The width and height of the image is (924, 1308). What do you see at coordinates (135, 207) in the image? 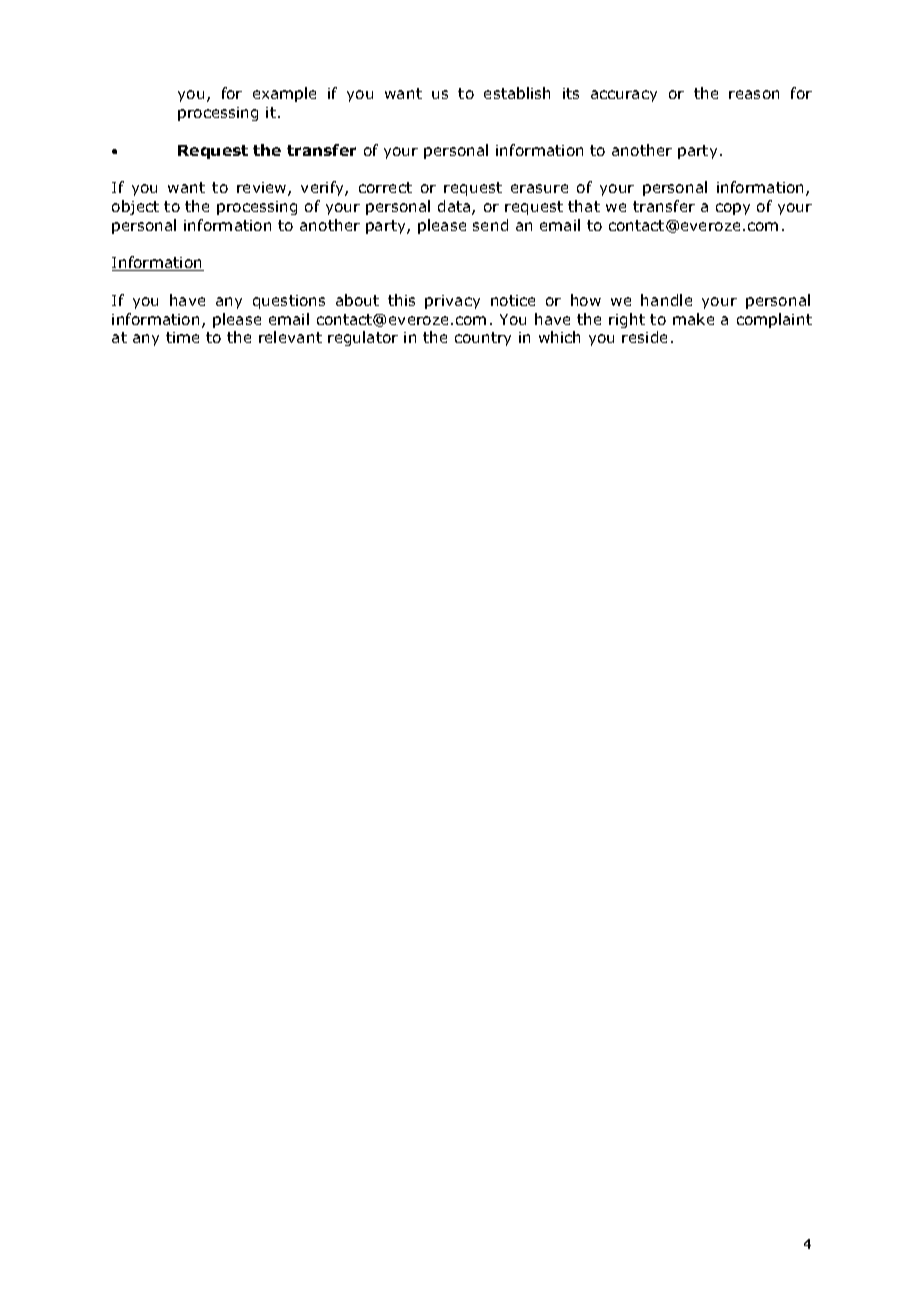
I see `object` at bounding box center [135, 207].
